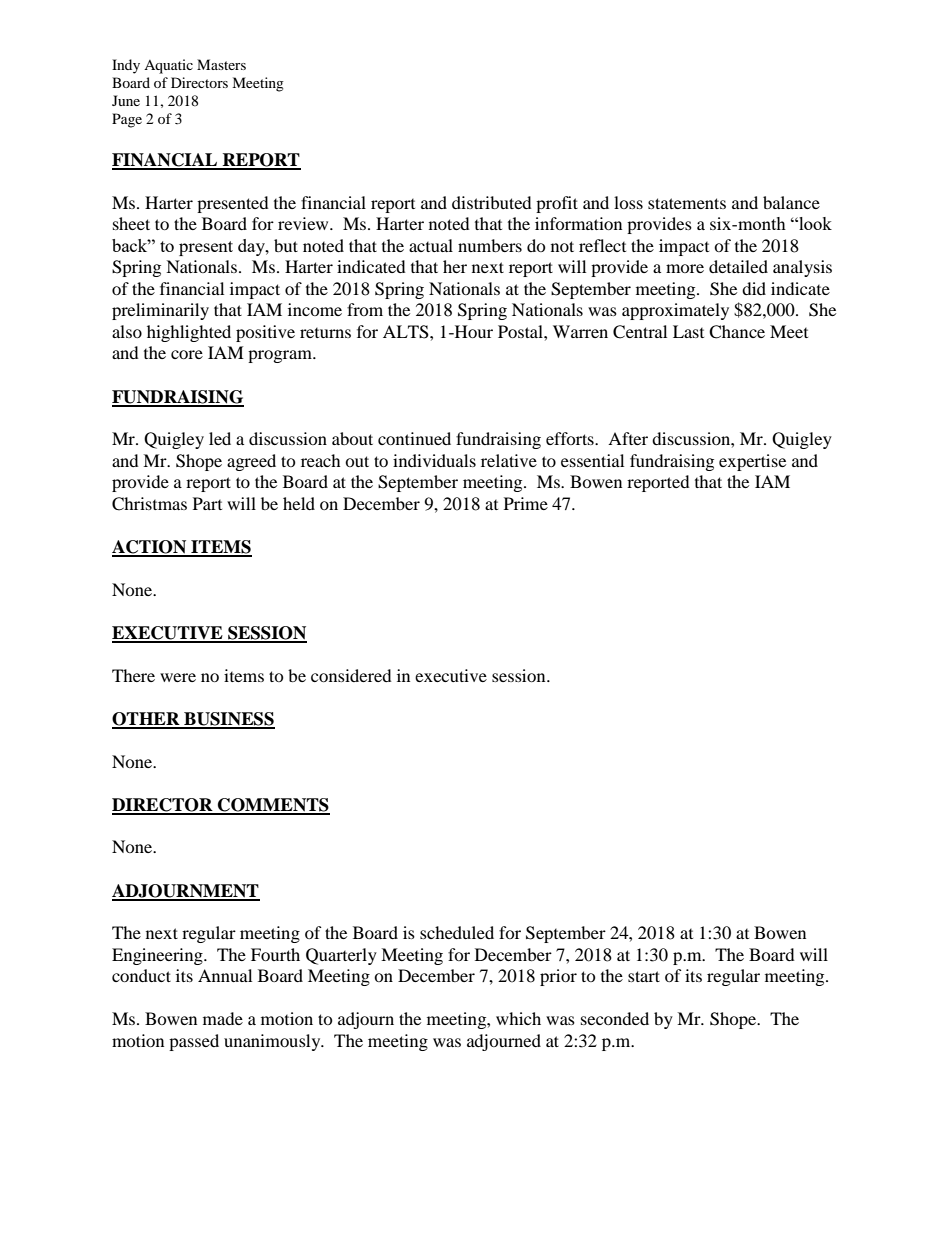 This document has width=952, height=1233. I want to click on considered, so click(351, 675).
